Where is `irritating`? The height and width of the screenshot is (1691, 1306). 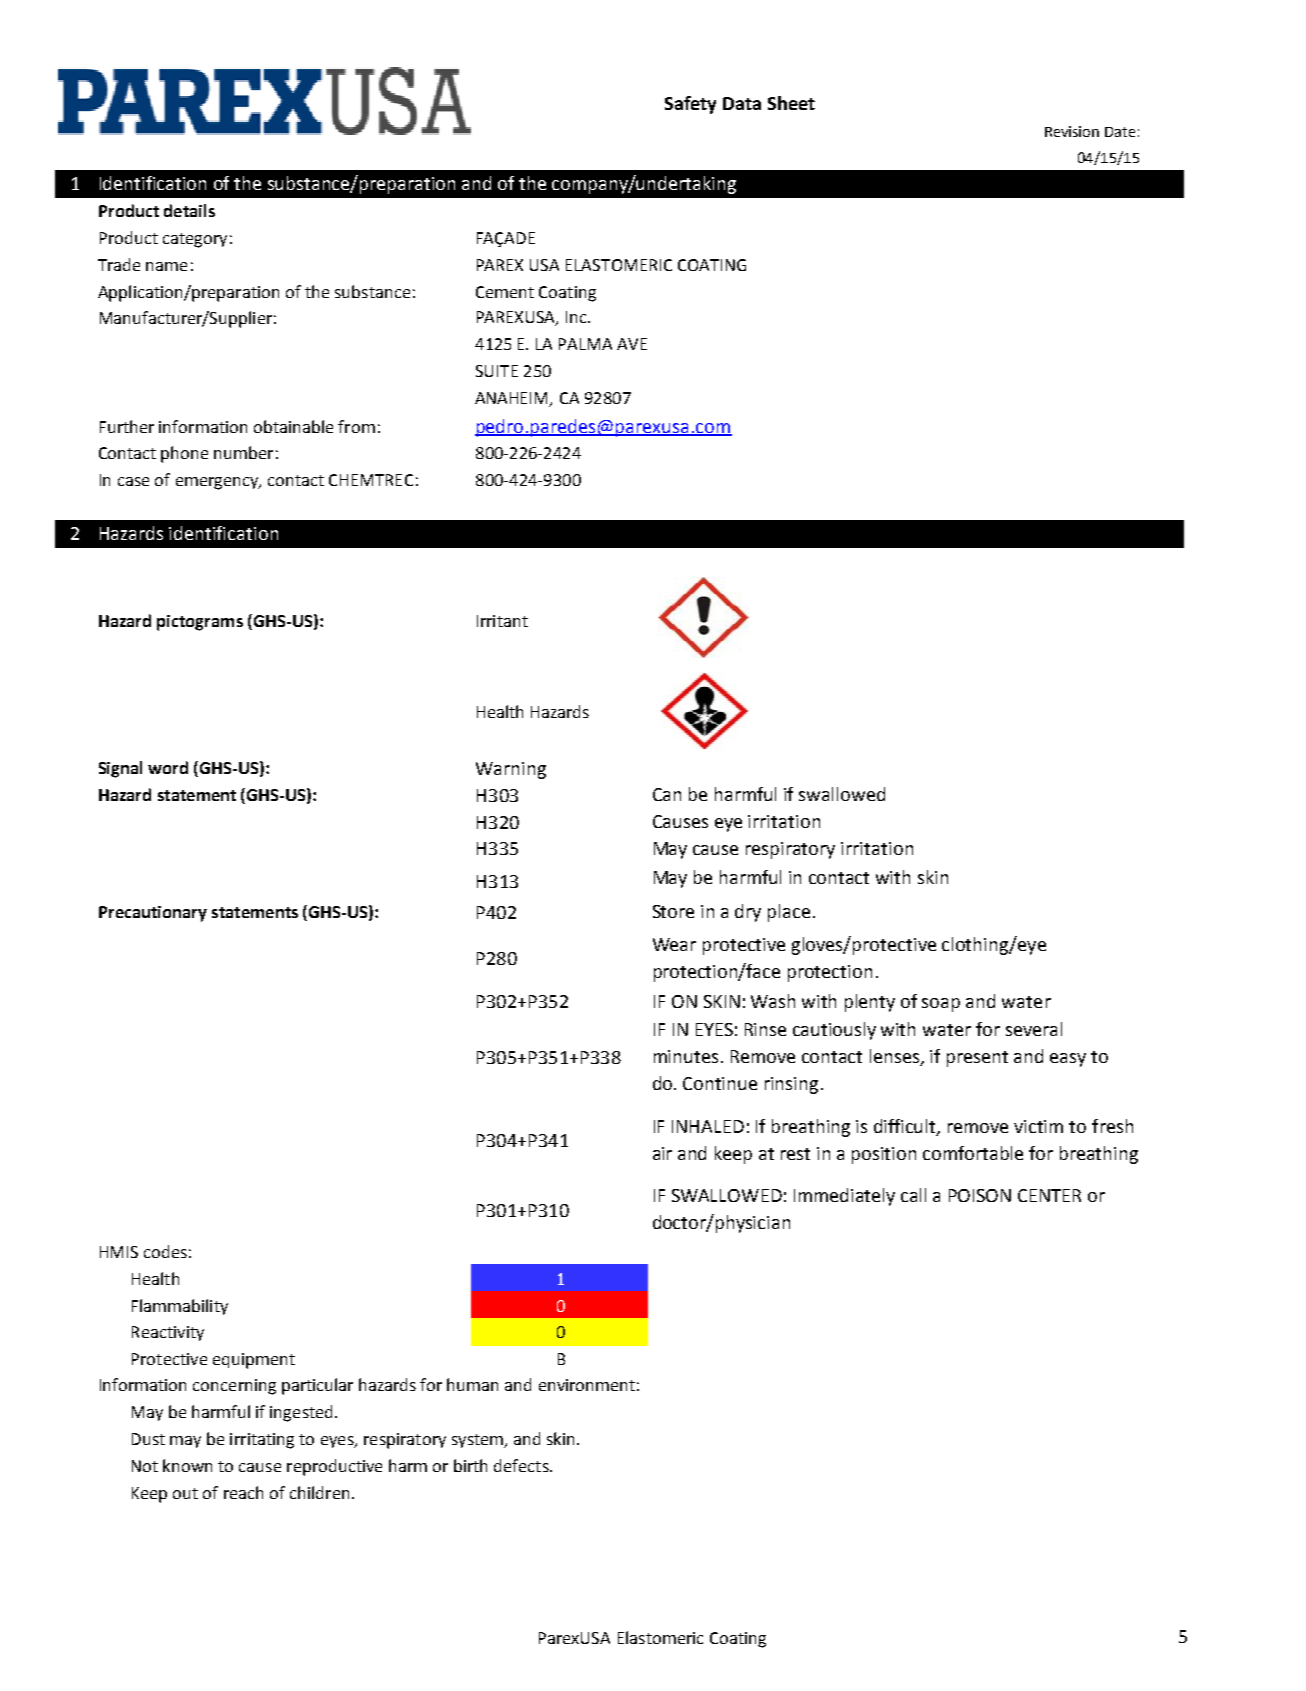
irritating is located at coordinates (262, 1441).
